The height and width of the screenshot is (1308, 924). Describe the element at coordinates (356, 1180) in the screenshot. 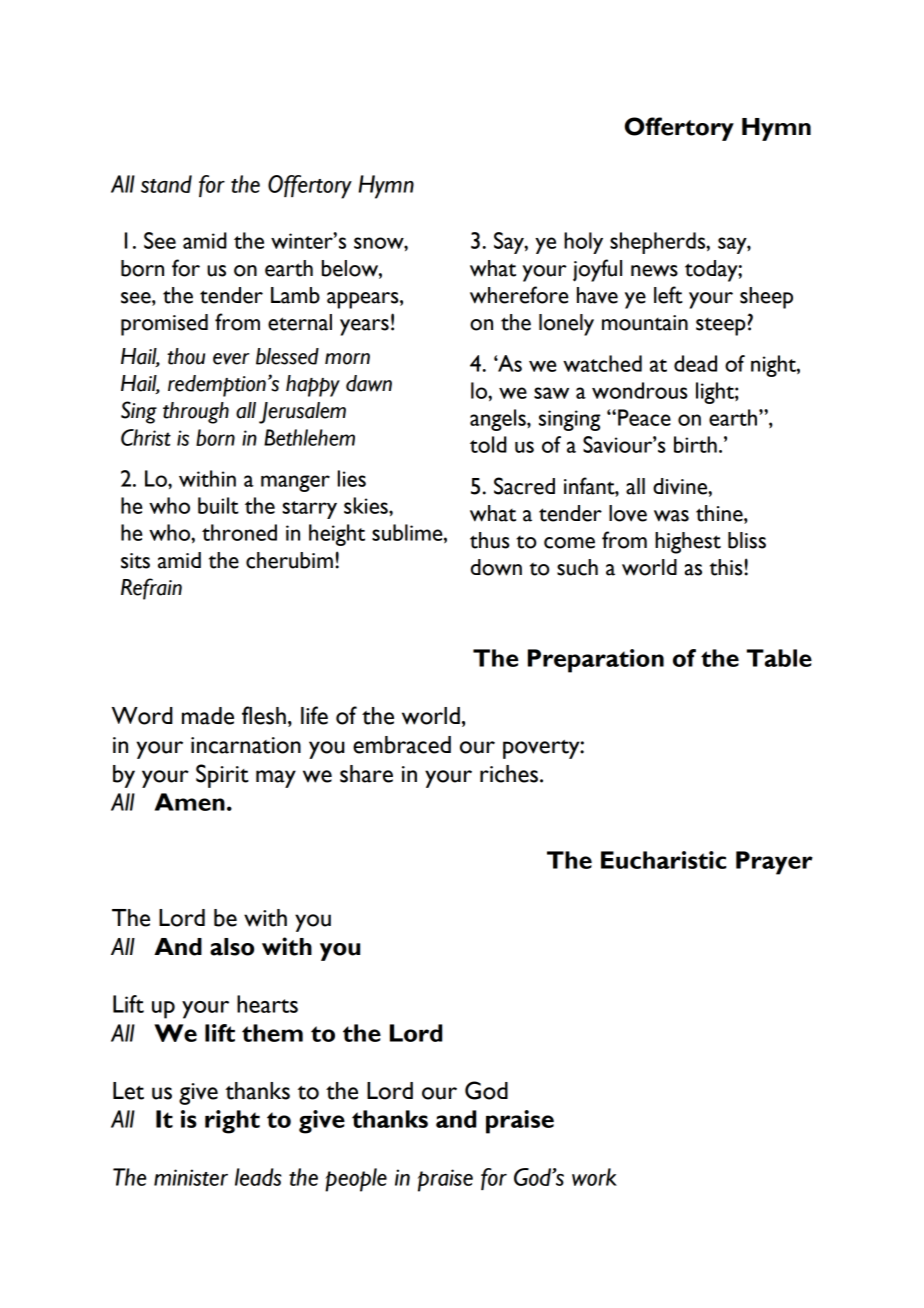

I see `people` at that location.
